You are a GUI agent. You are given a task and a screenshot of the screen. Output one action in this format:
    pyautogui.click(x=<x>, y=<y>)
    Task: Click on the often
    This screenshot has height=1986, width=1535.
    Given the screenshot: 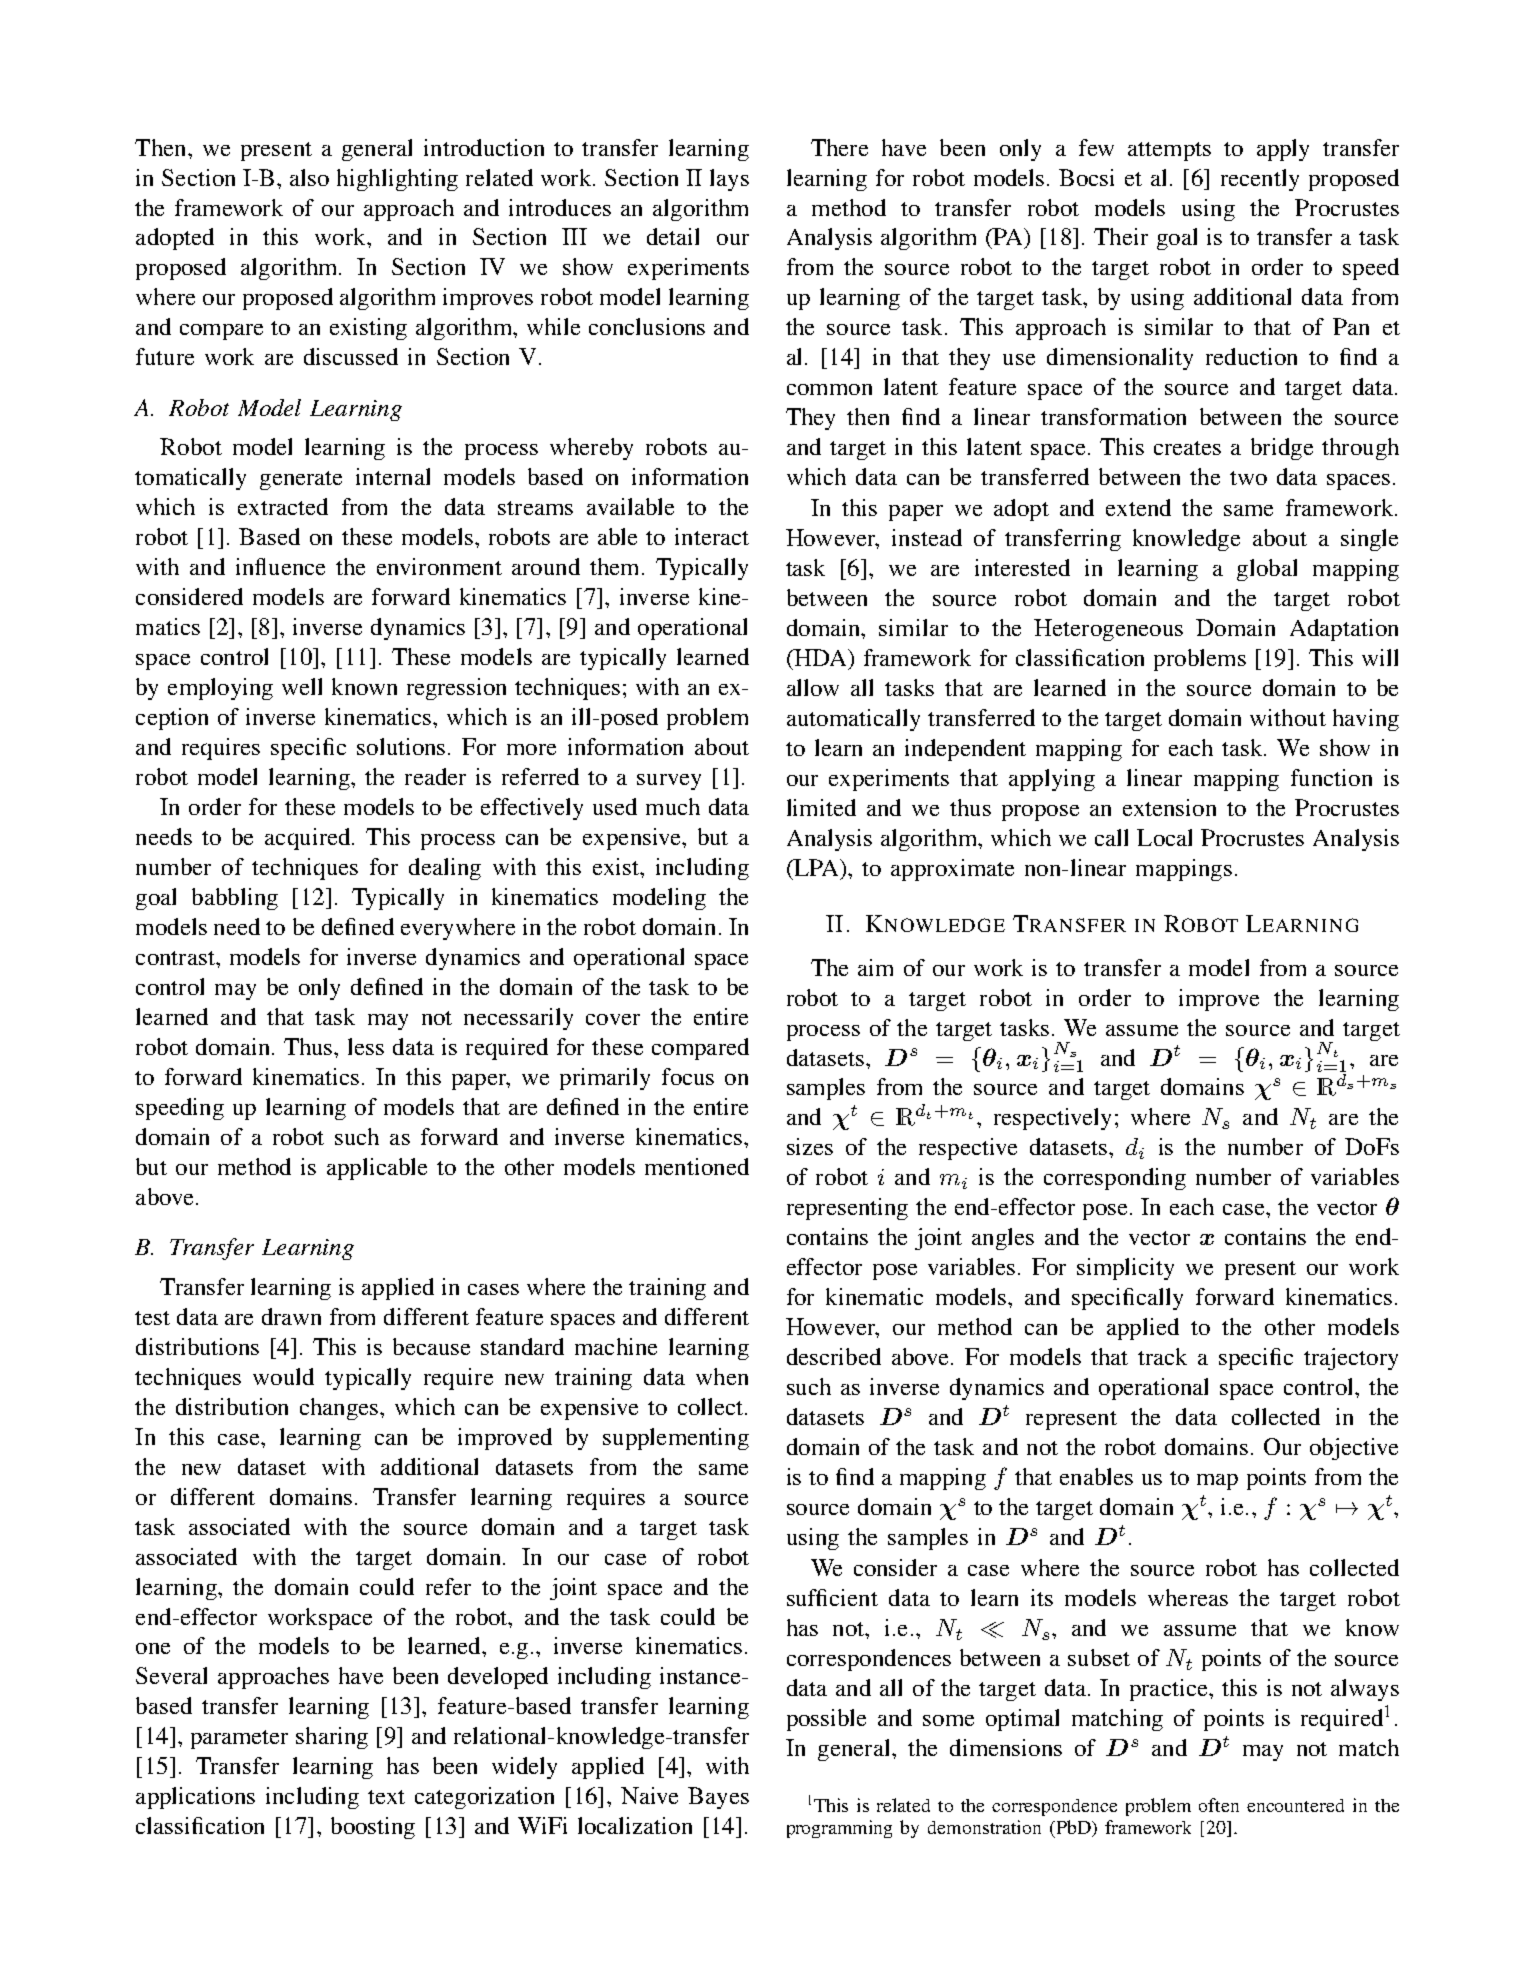 What is the action you would take?
    pyautogui.click(x=1219, y=1805)
